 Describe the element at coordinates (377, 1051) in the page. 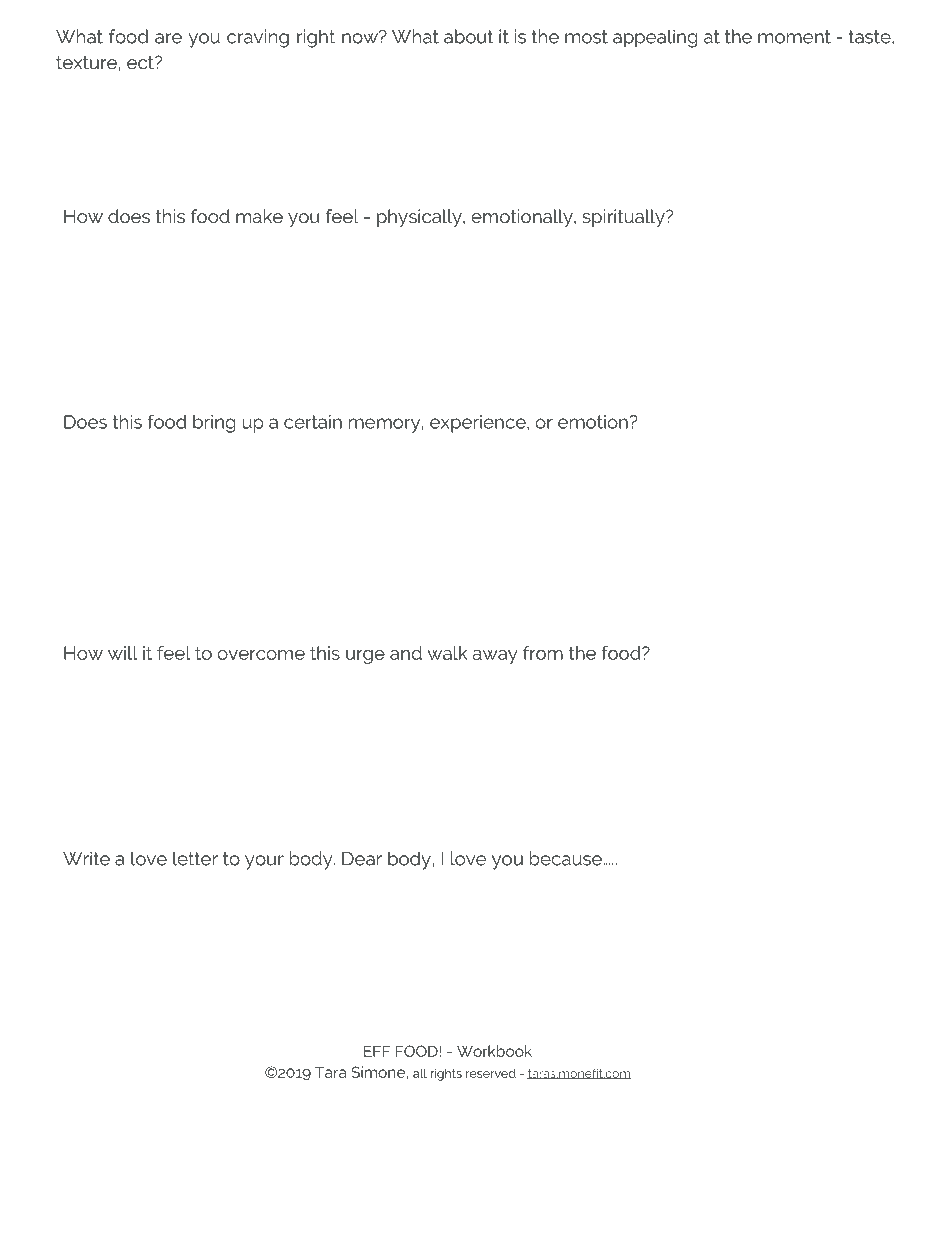

I see `EFF` at that location.
